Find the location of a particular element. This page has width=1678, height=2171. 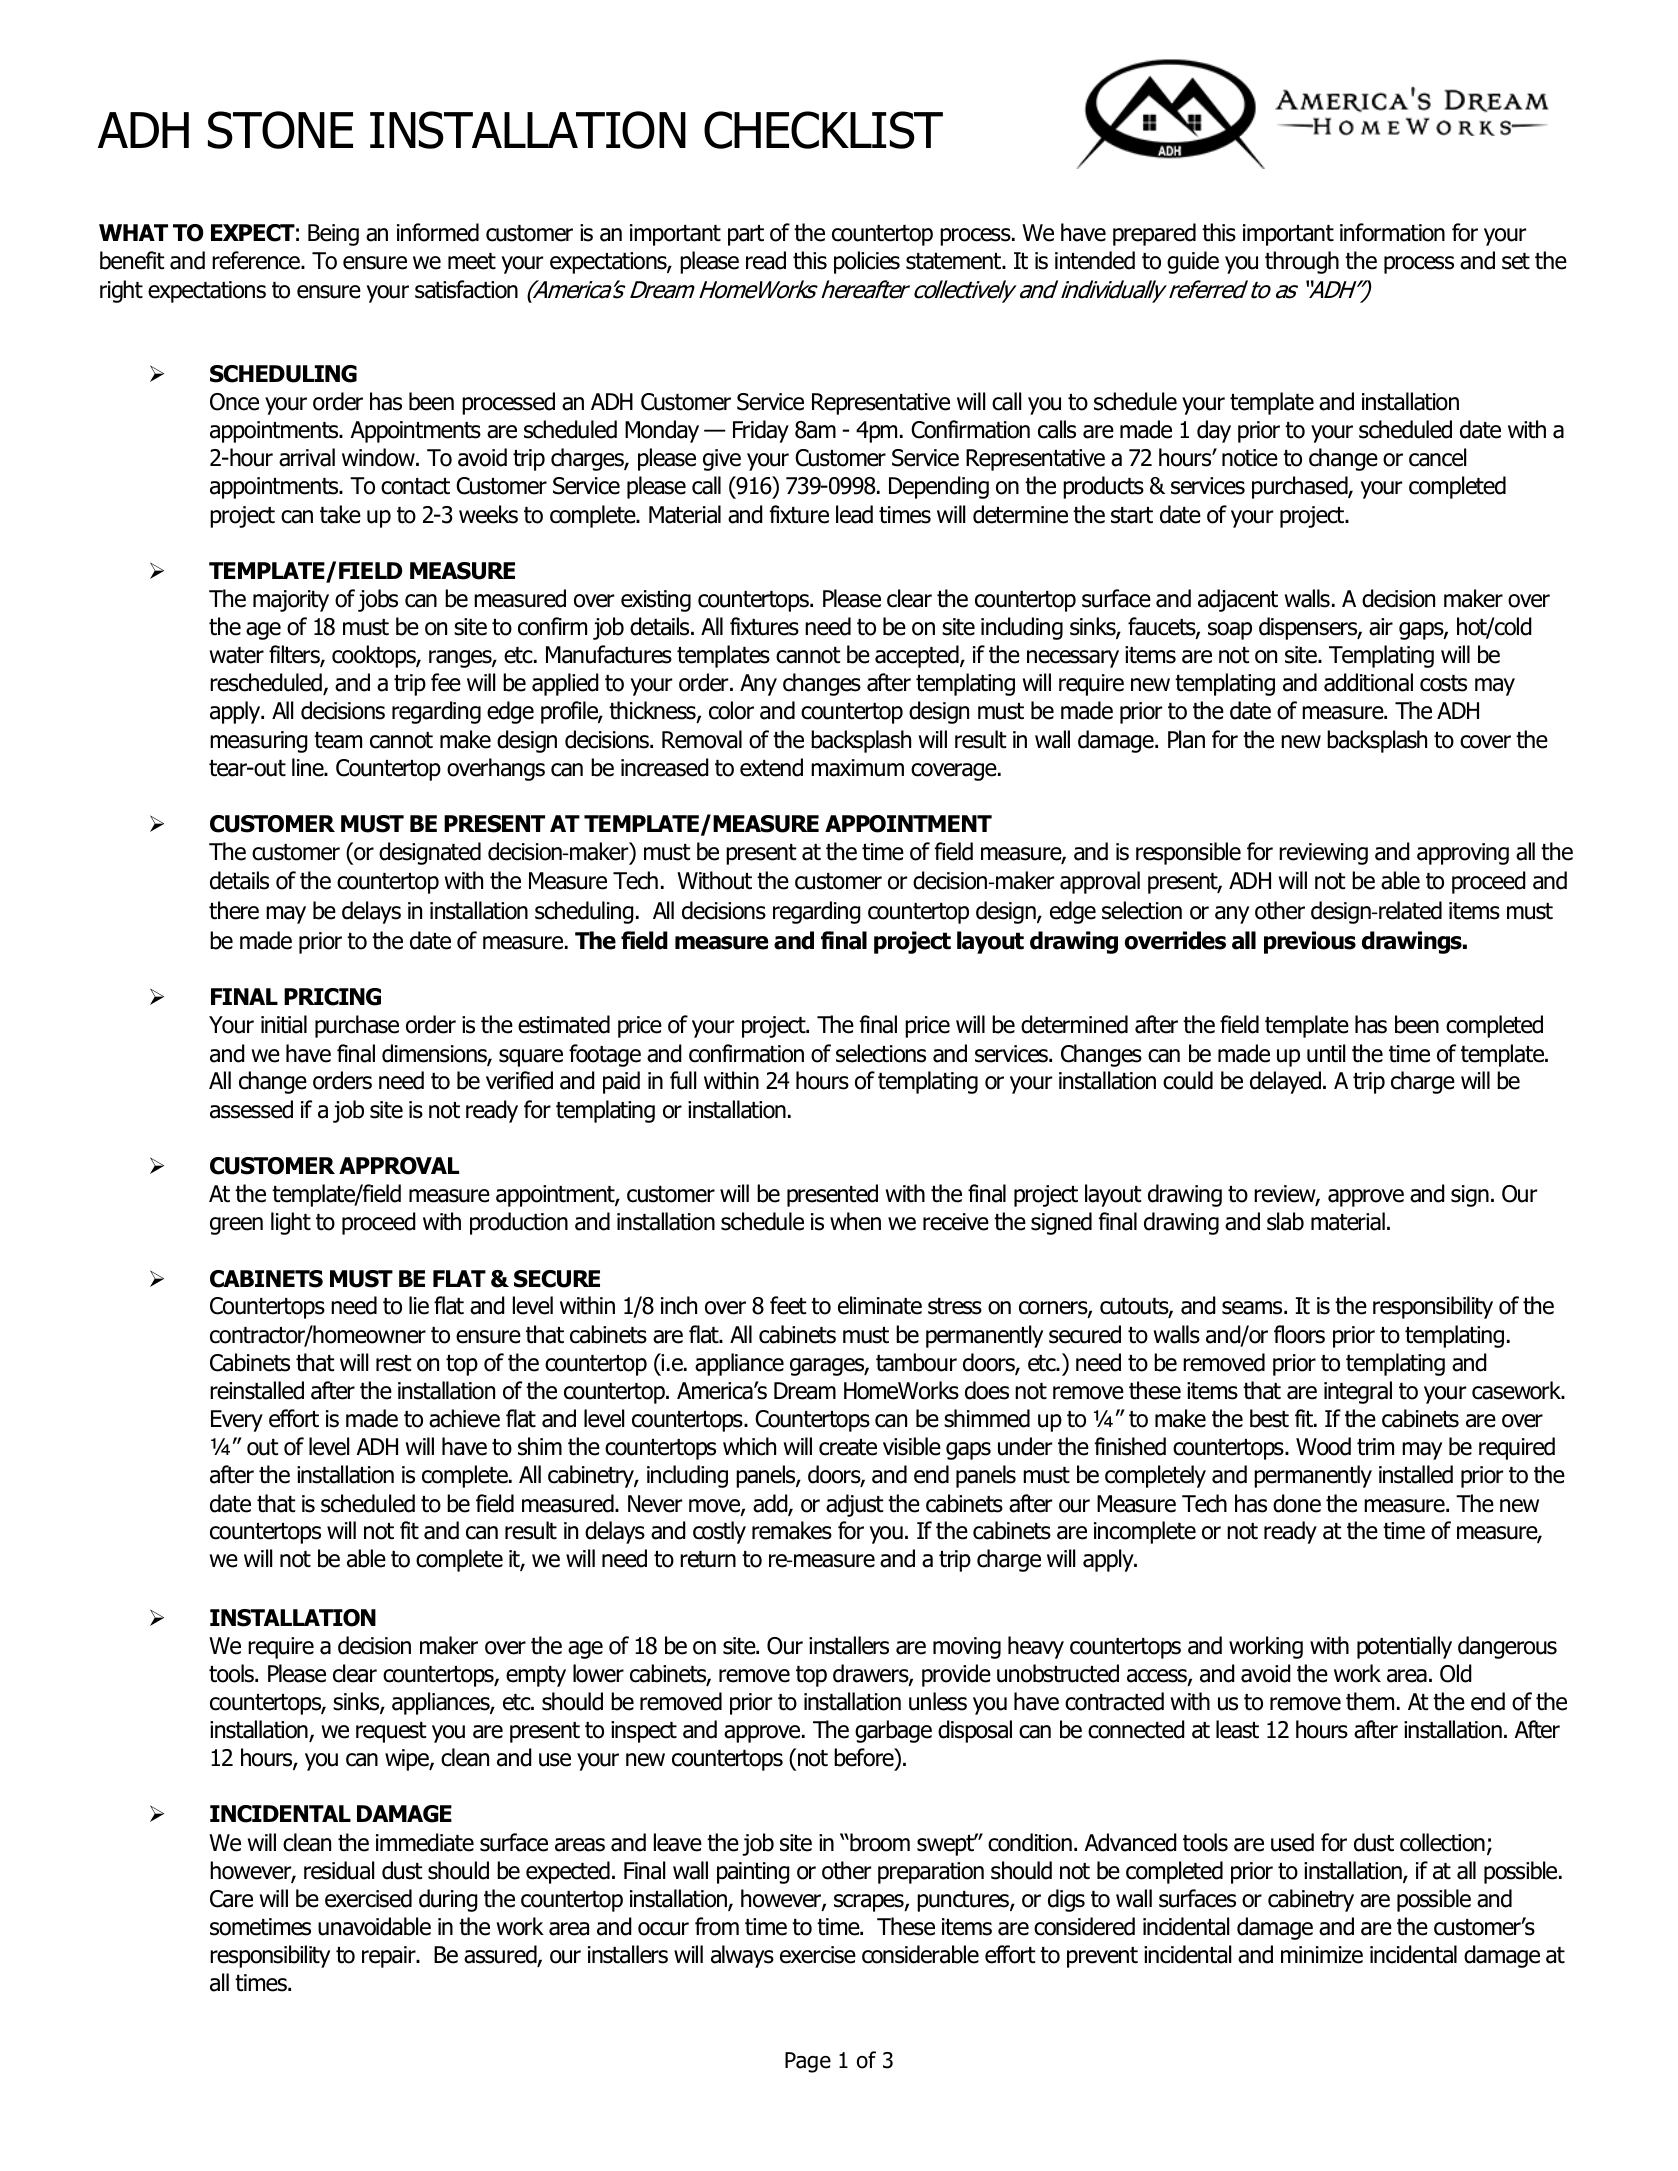

Being is located at coordinates (333, 235).
